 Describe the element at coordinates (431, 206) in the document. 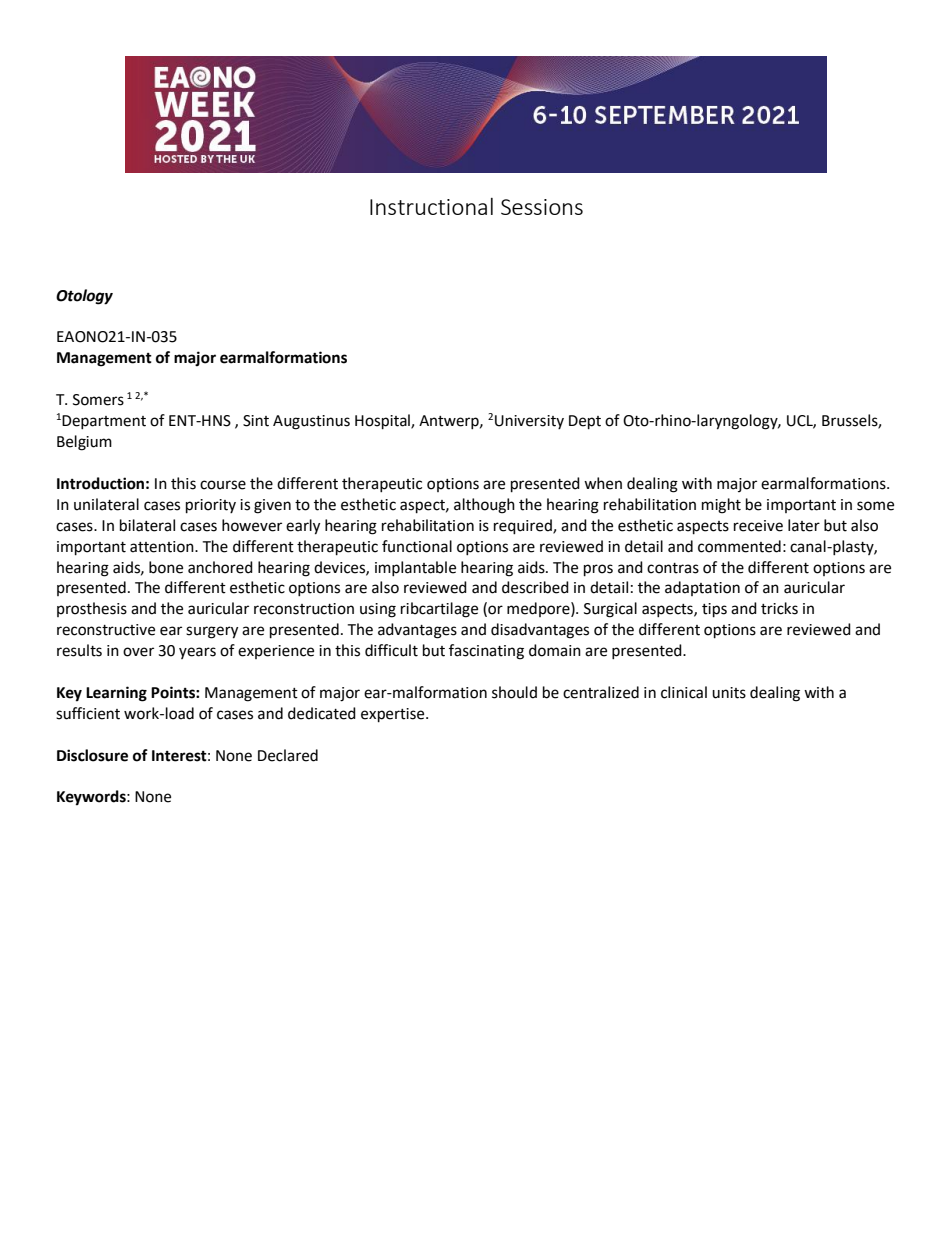

I see `Instructional` at that location.
